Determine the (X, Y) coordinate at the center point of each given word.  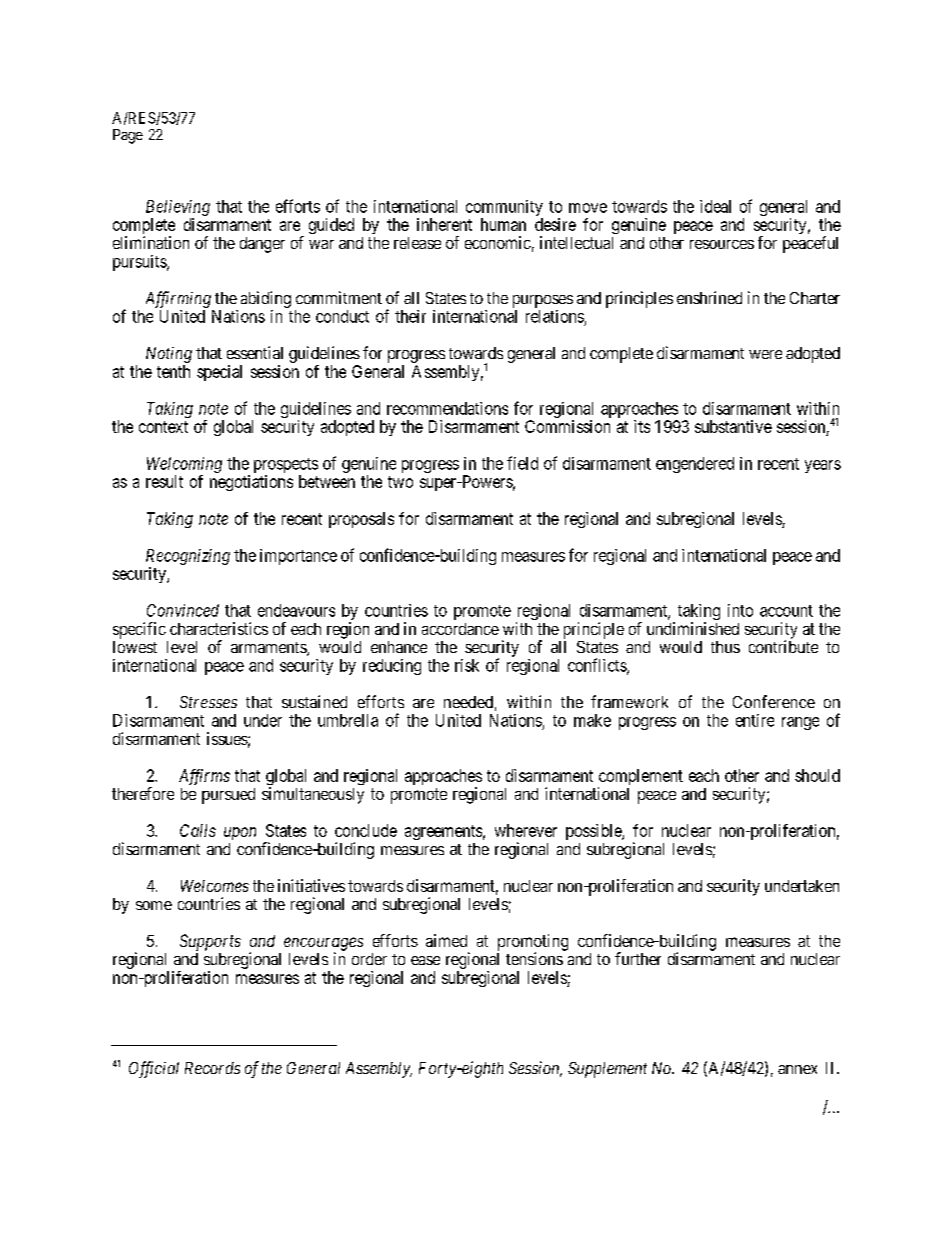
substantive (733, 426)
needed (468, 702)
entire (755, 720)
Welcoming (184, 466)
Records (212, 1068)
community (504, 209)
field (522, 463)
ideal (715, 206)
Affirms (204, 777)
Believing (178, 208)
